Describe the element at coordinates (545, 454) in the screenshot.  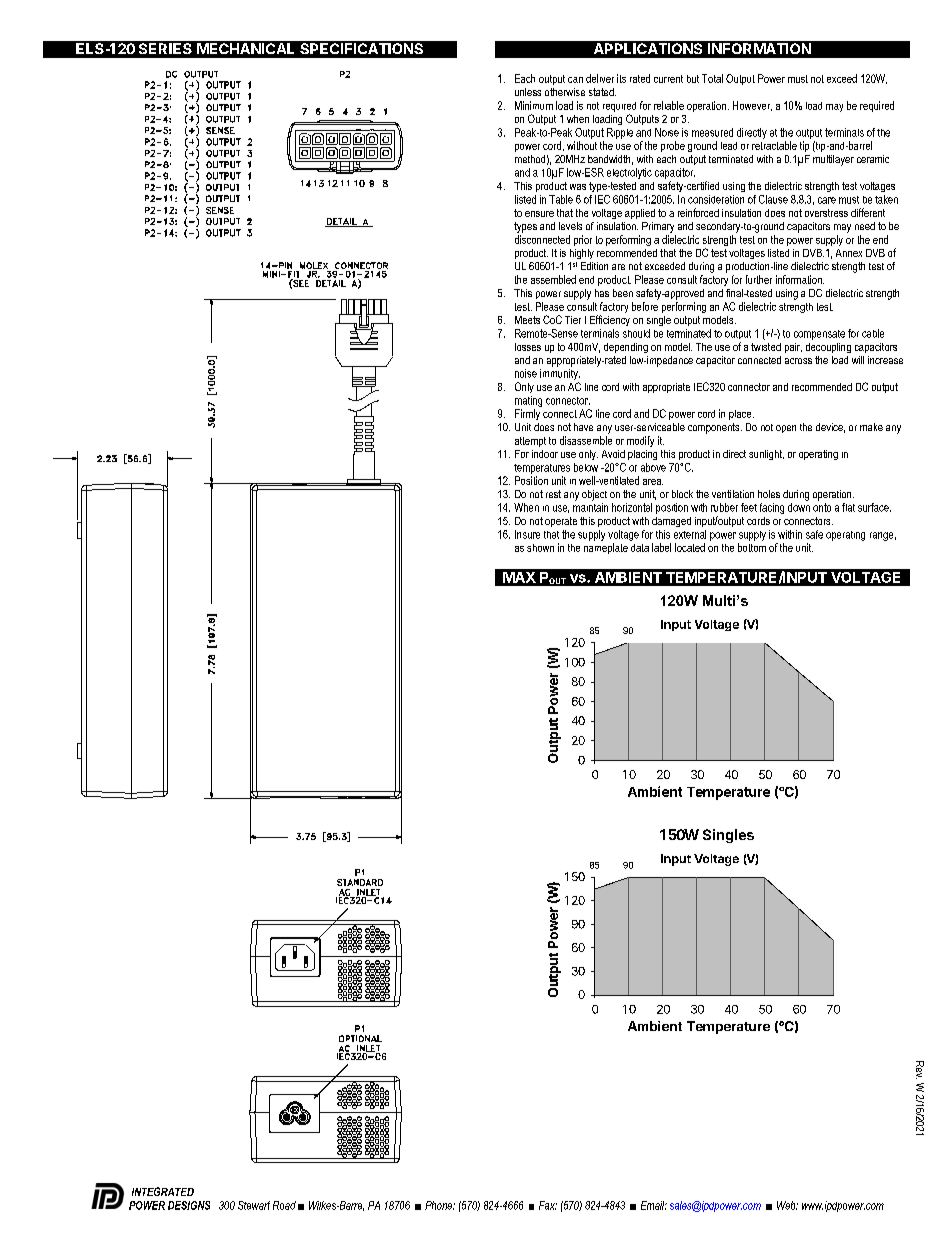
I see `indoor` at that location.
